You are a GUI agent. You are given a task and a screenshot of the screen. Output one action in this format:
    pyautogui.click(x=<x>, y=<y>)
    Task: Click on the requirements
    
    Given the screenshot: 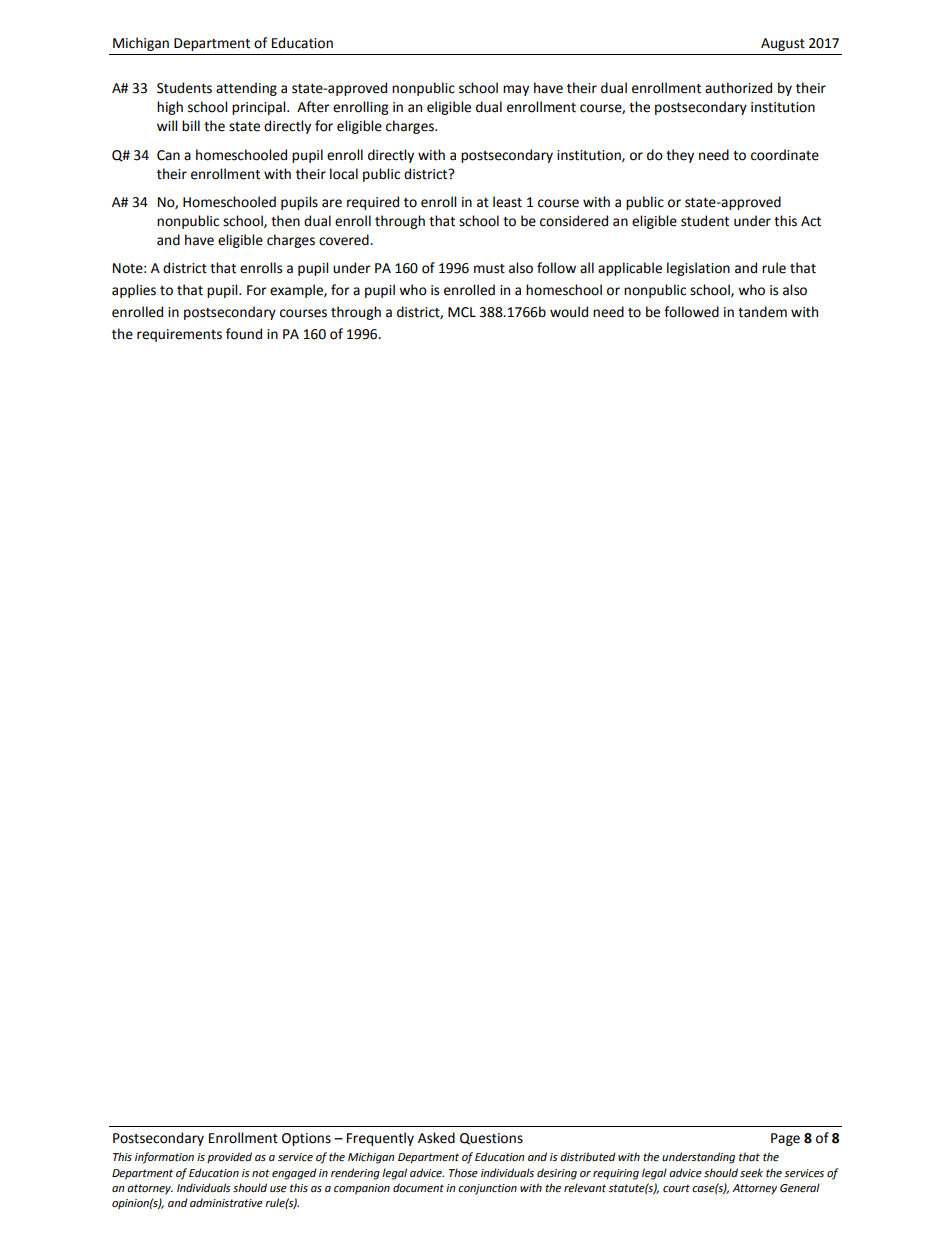 What is the action you would take?
    pyautogui.click(x=179, y=335)
